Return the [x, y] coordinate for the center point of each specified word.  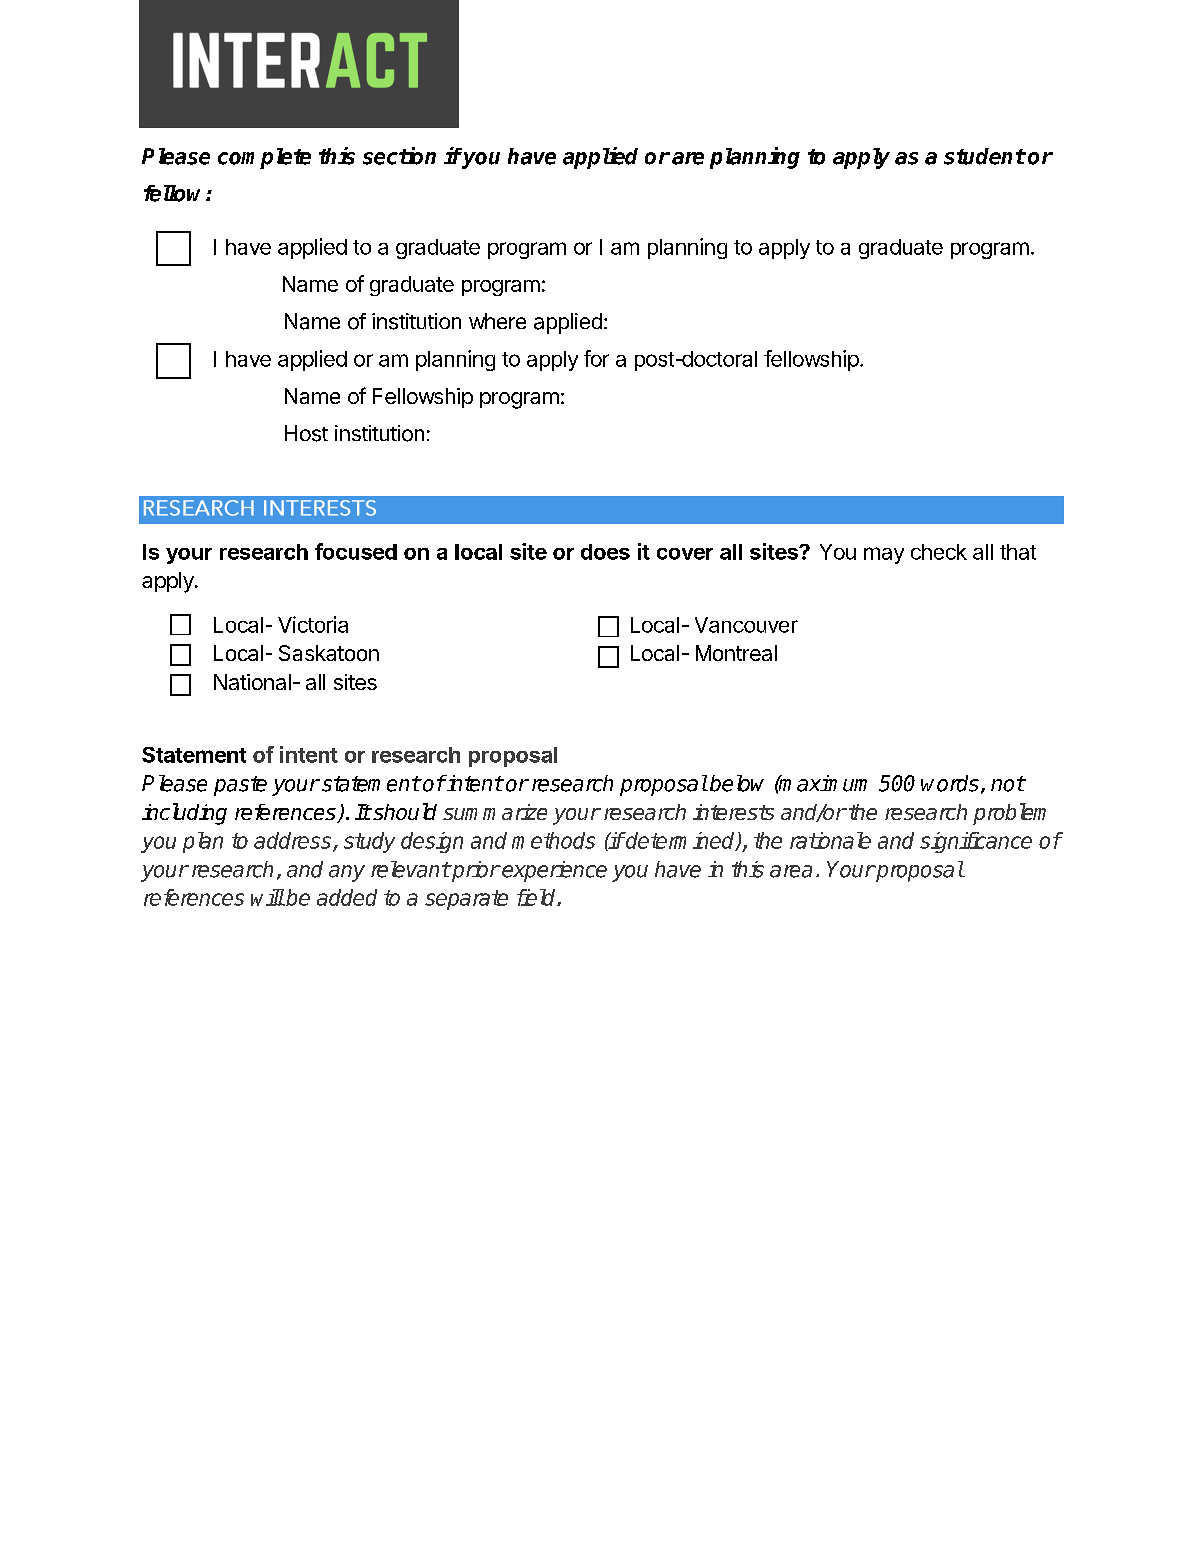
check [939, 552]
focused [356, 551]
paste [240, 786]
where [497, 321]
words [950, 783]
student [984, 156]
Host [306, 433]
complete [264, 158]
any [347, 873]
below [737, 783]
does [605, 552]
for [596, 358]
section [399, 156]
